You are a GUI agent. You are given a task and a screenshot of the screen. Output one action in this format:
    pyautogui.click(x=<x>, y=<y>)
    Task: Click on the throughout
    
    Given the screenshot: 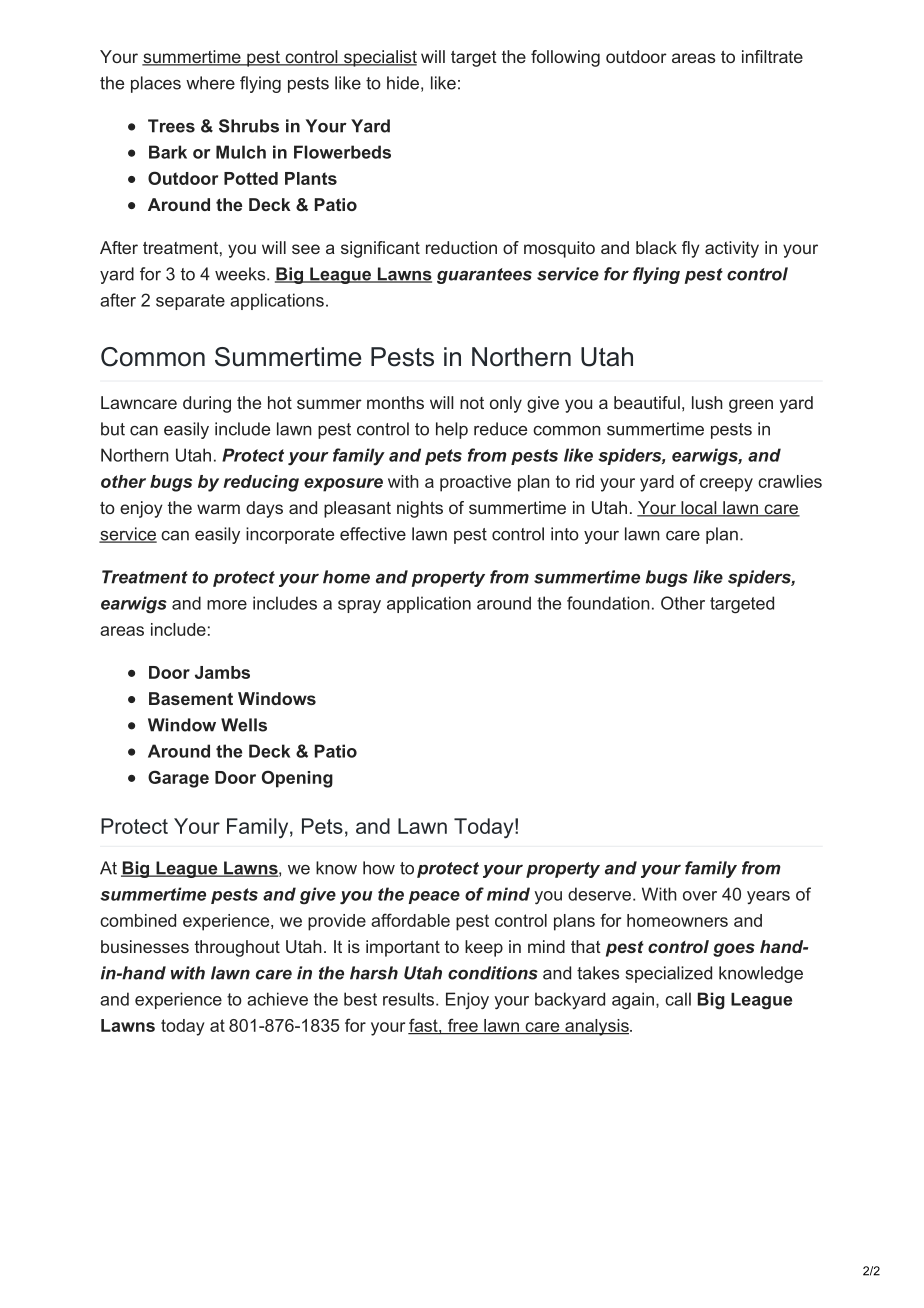 What is the action you would take?
    pyautogui.click(x=237, y=948)
